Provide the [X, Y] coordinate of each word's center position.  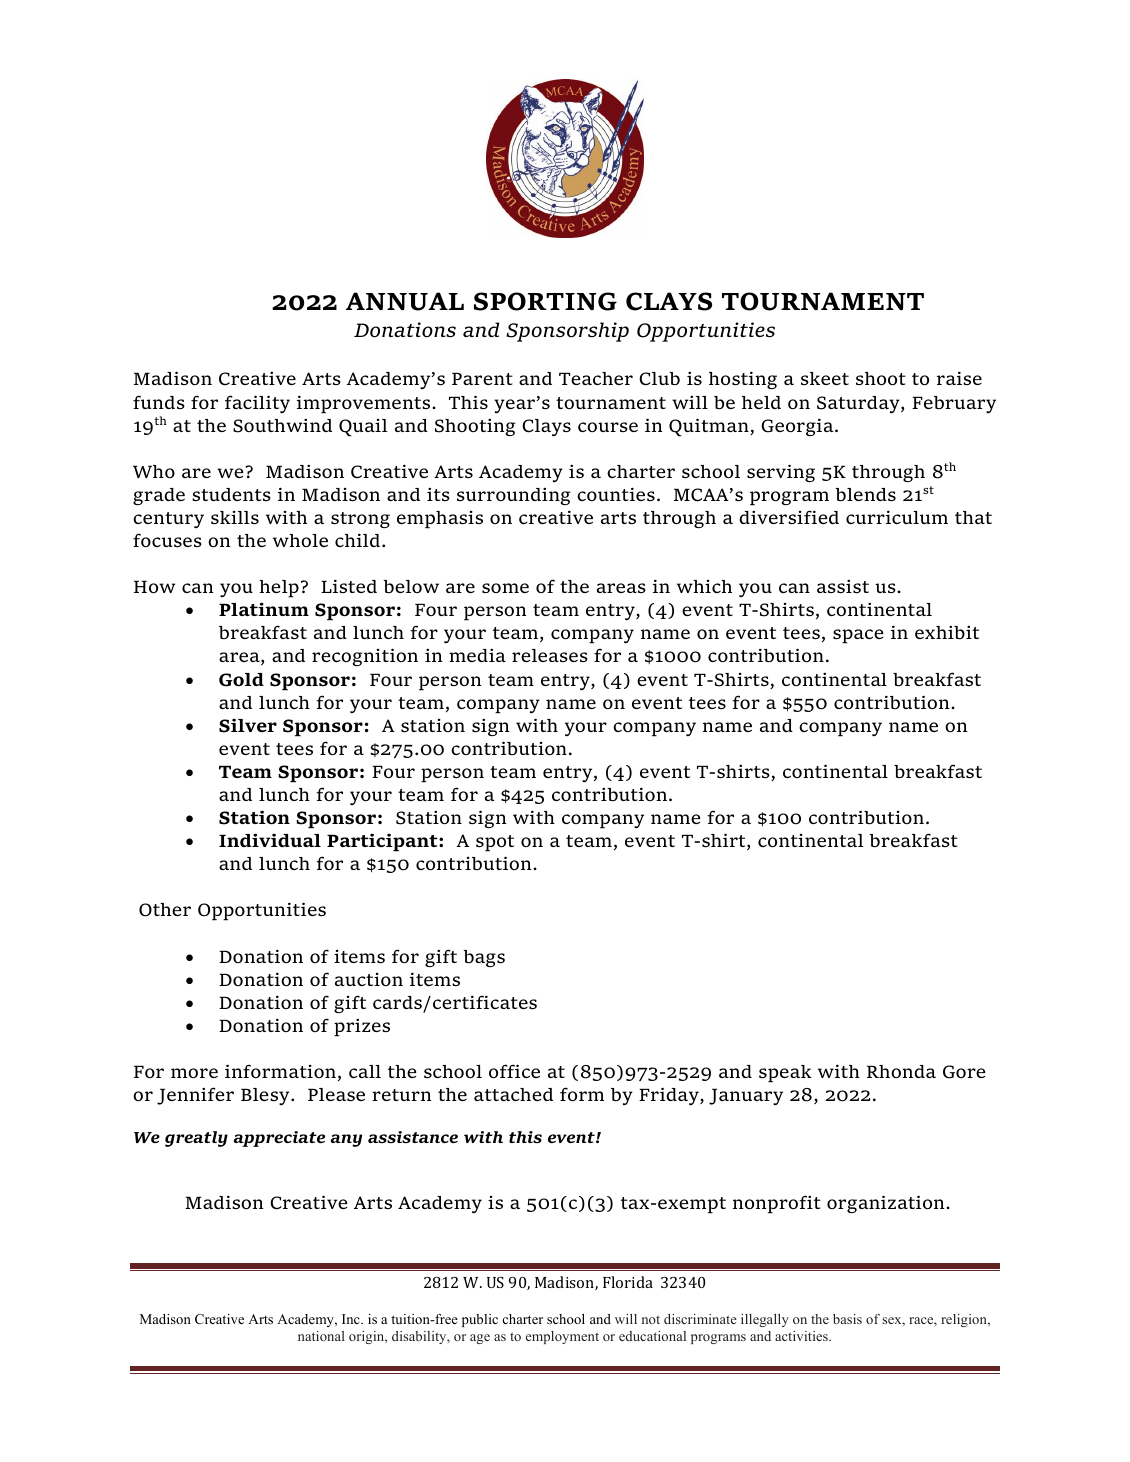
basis [847, 1319]
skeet [825, 378]
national [321, 1336]
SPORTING [545, 301]
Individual [270, 840]
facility [257, 404]
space [858, 636]
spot [495, 843]
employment [562, 1337]
